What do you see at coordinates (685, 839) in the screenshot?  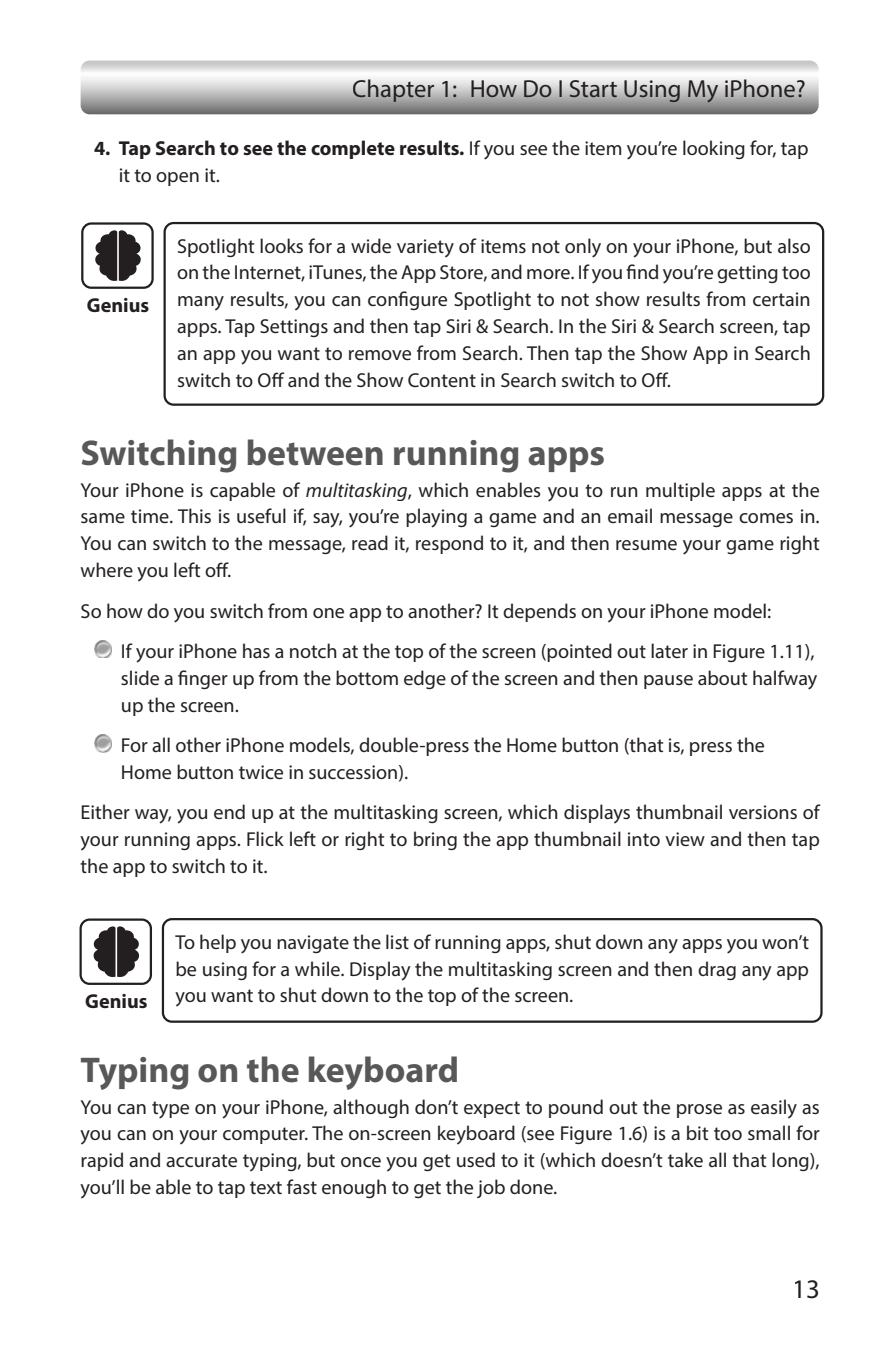 I see `view` at bounding box center [685, 839].
